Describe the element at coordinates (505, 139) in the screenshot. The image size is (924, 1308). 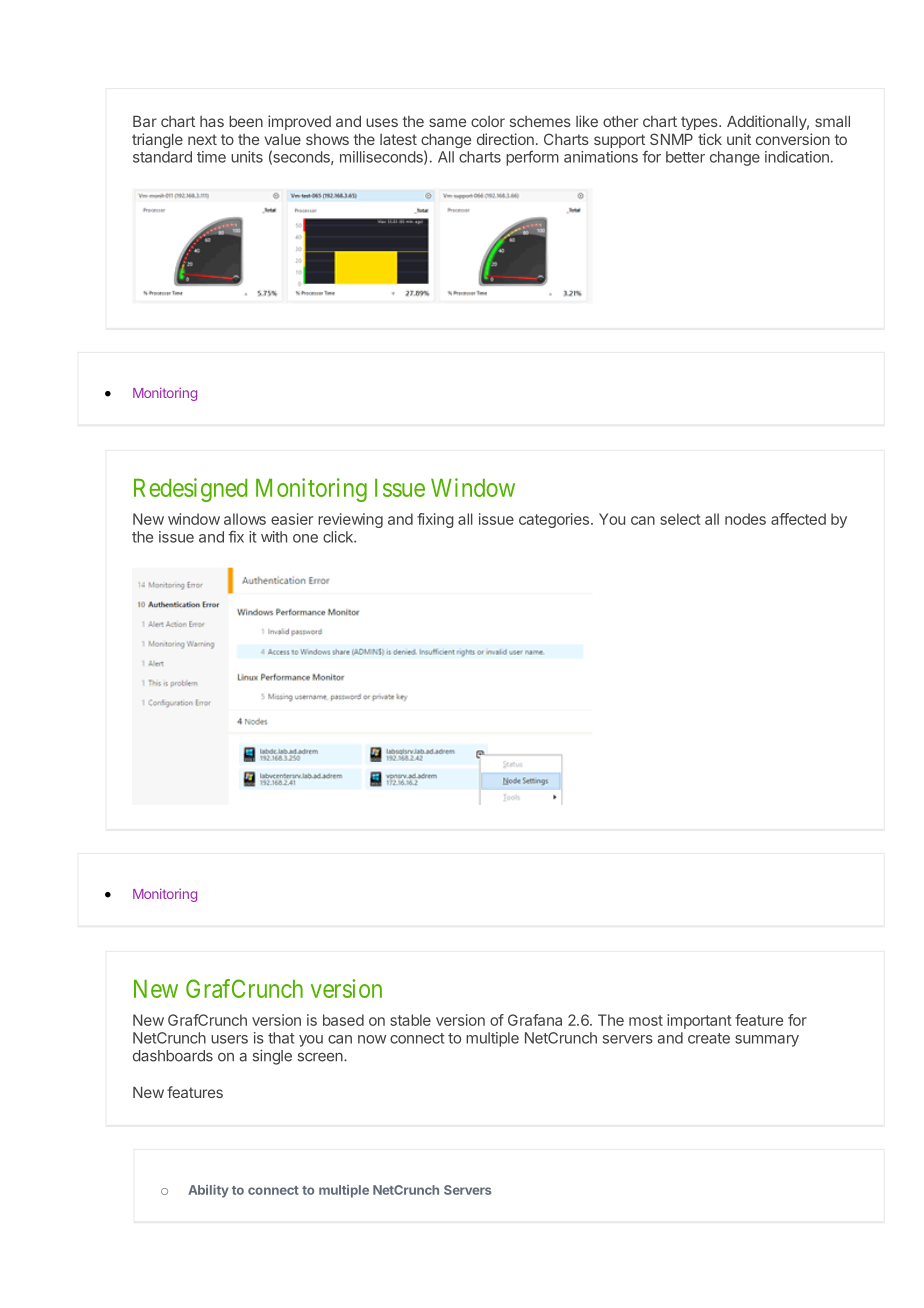
I see `direction` at that location.
